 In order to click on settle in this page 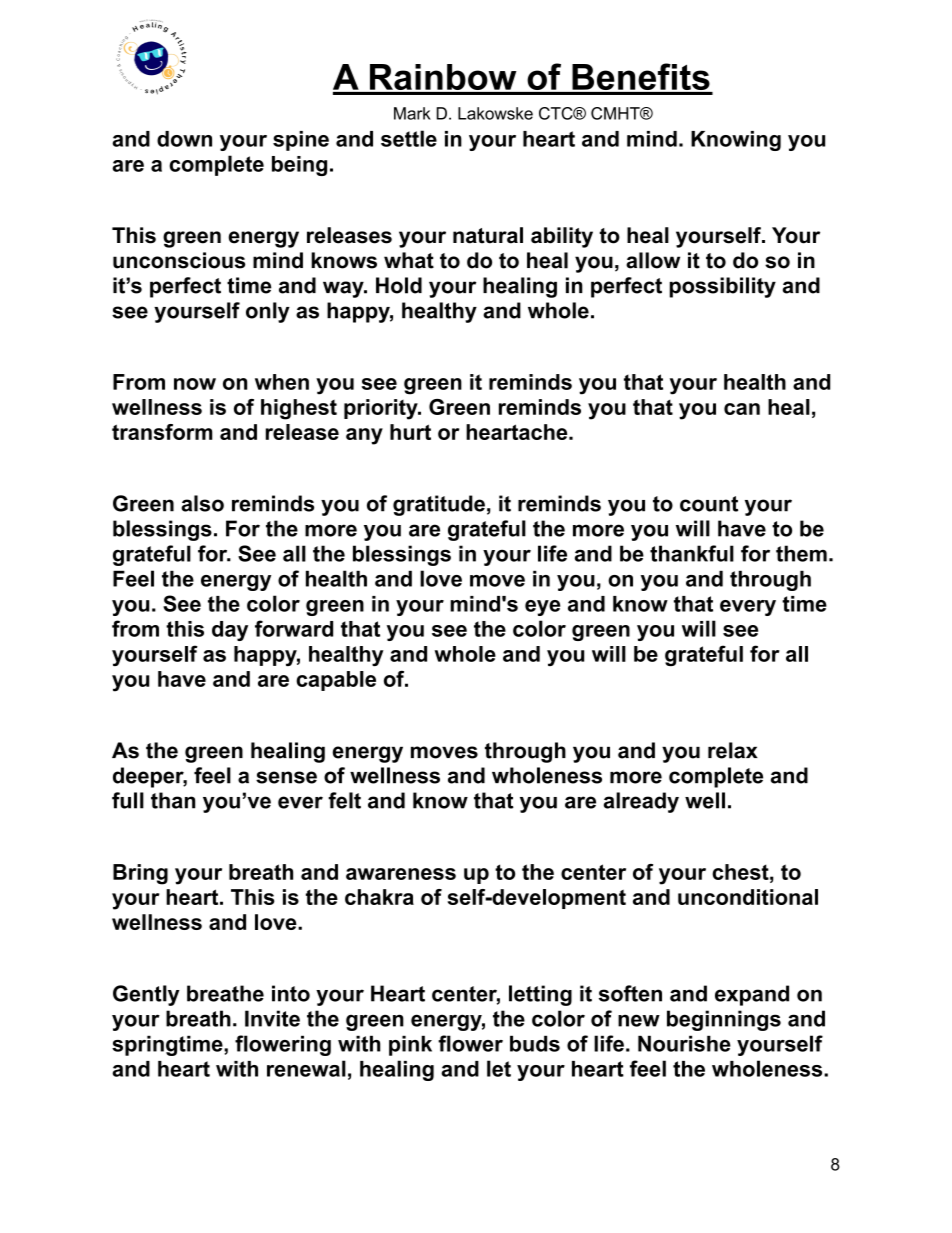, I will do `click(409, 138)`.
